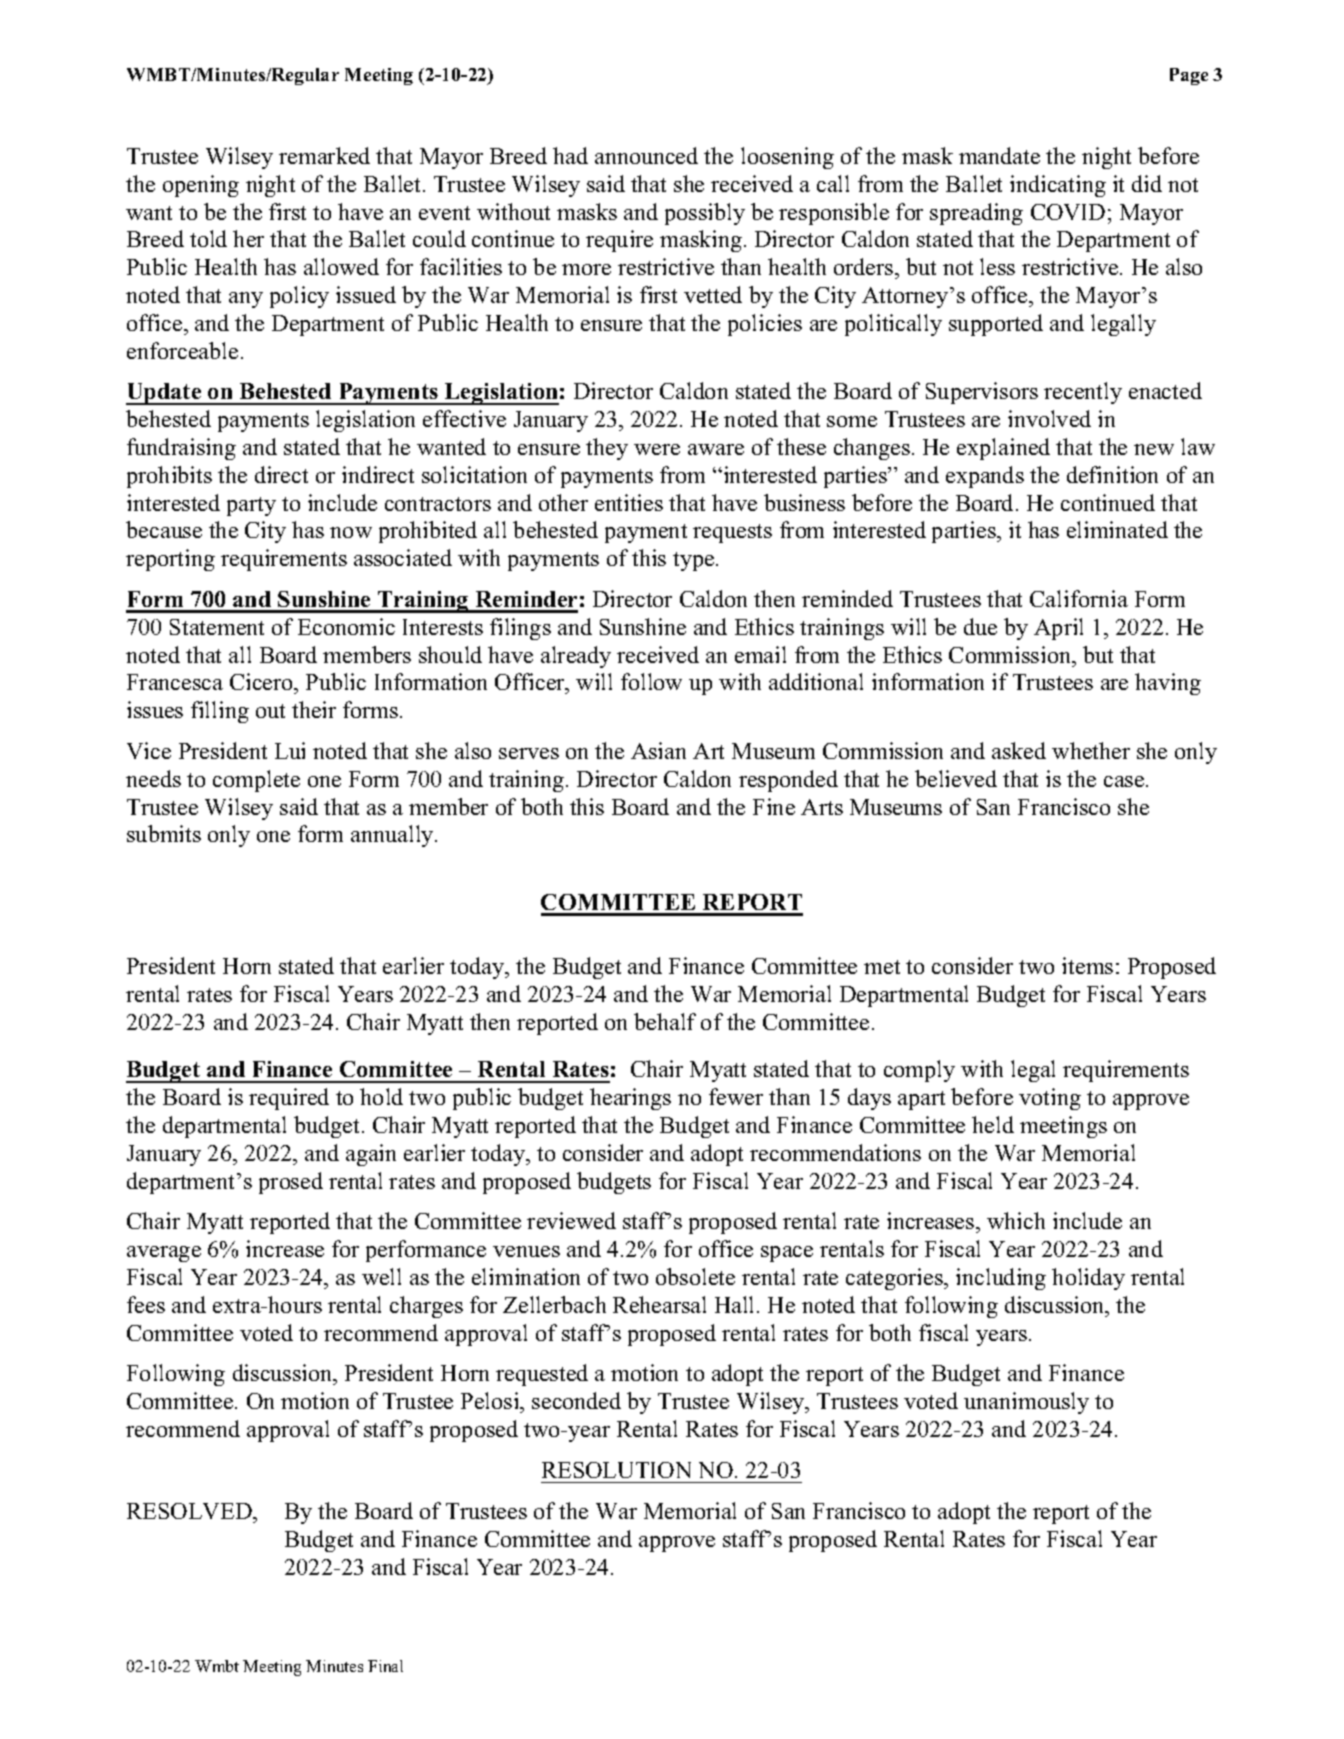 The height and width of the document is (1739, 1344). What do you see at coordinates (630, 1099) in the document?
I see `hearings` at bounding box center [630, 1099].
